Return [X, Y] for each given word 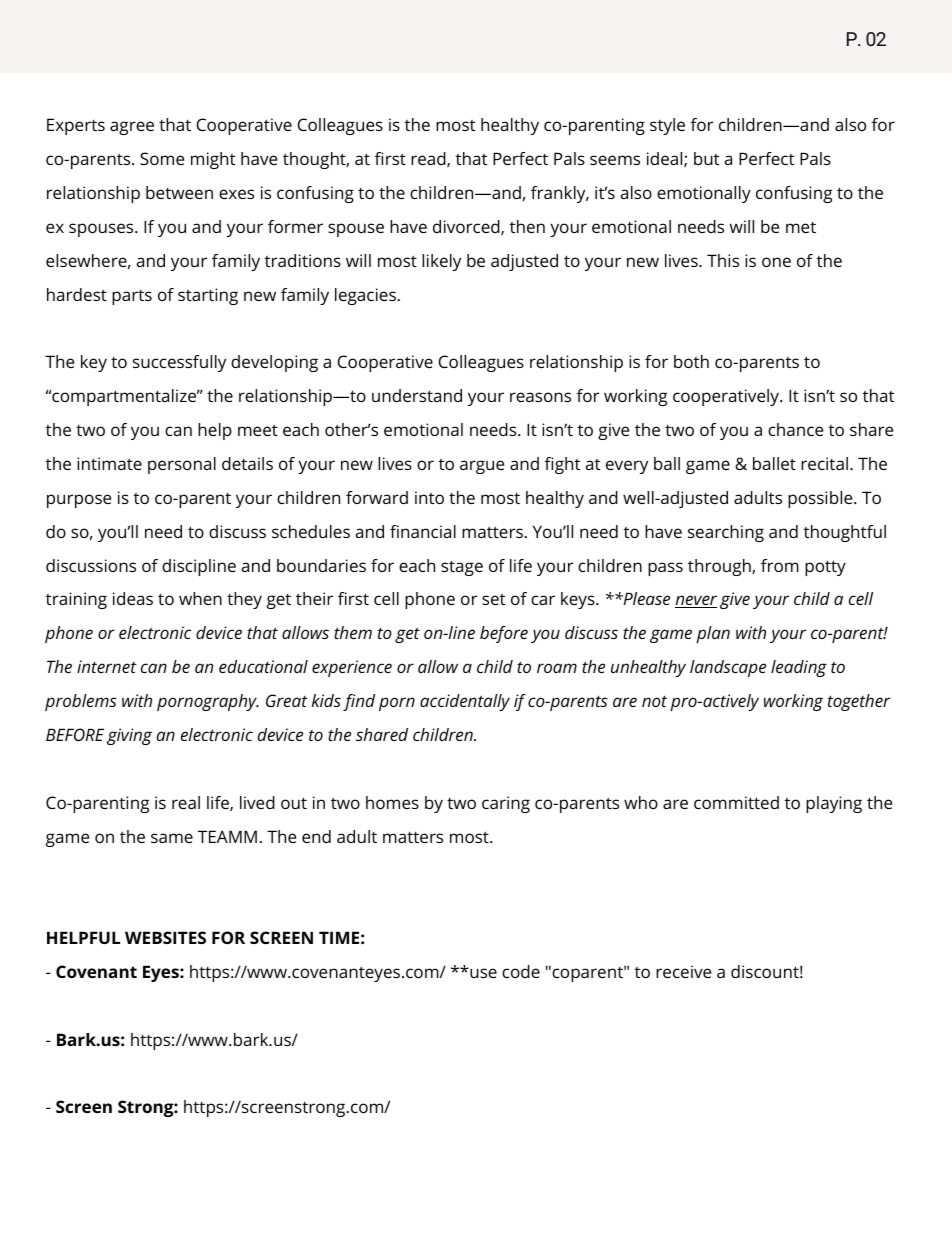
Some [162, 158]
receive [683, 971]
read [429, 159]
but [706, 158]
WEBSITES [165, 937]
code [521, 971]
